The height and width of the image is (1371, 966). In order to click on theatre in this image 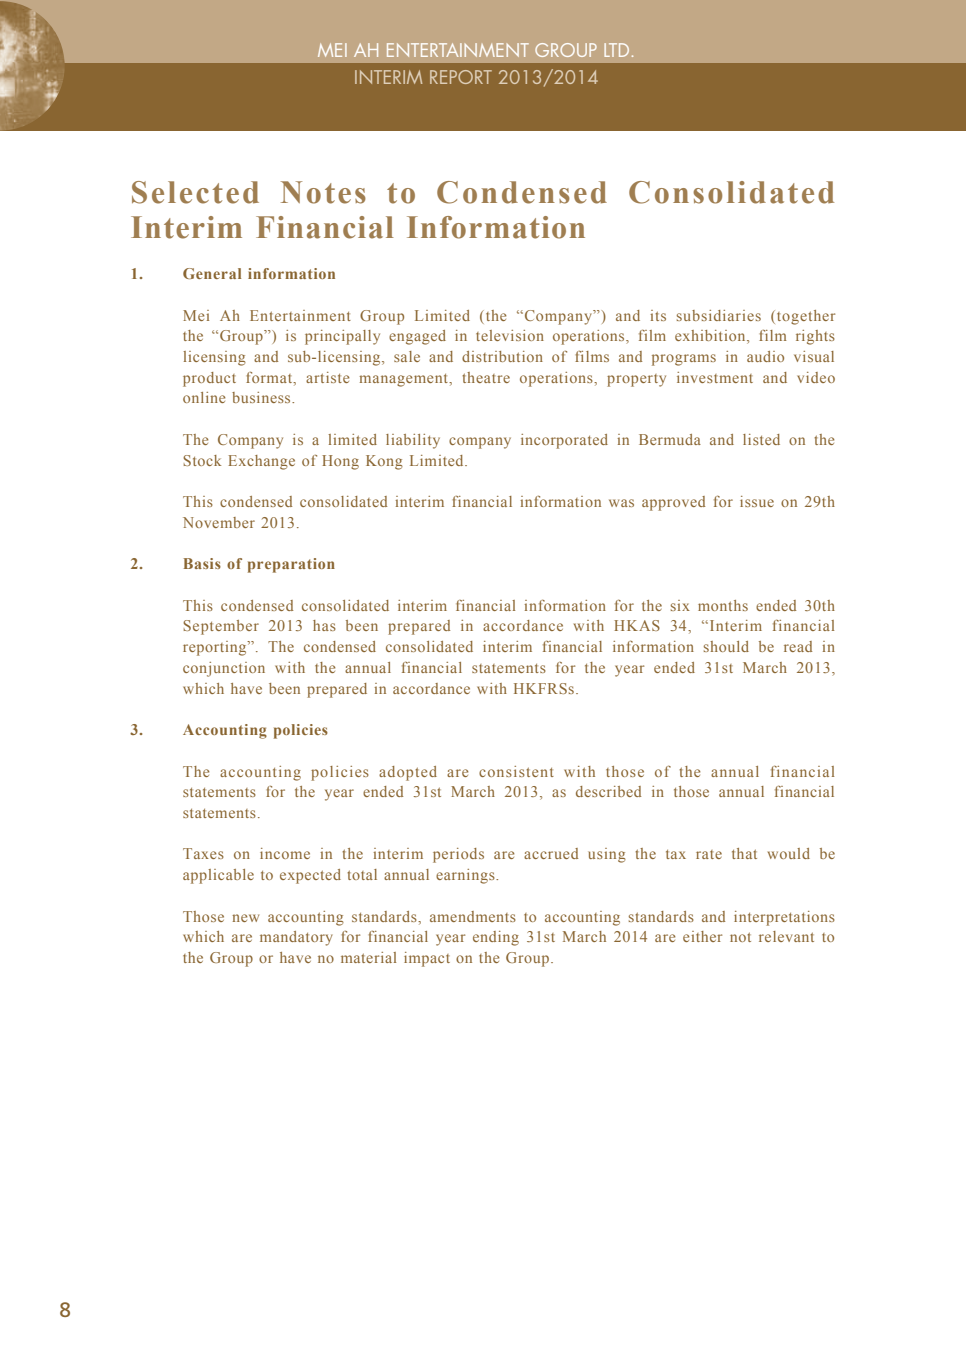, I will do `click(486, 377)`.
